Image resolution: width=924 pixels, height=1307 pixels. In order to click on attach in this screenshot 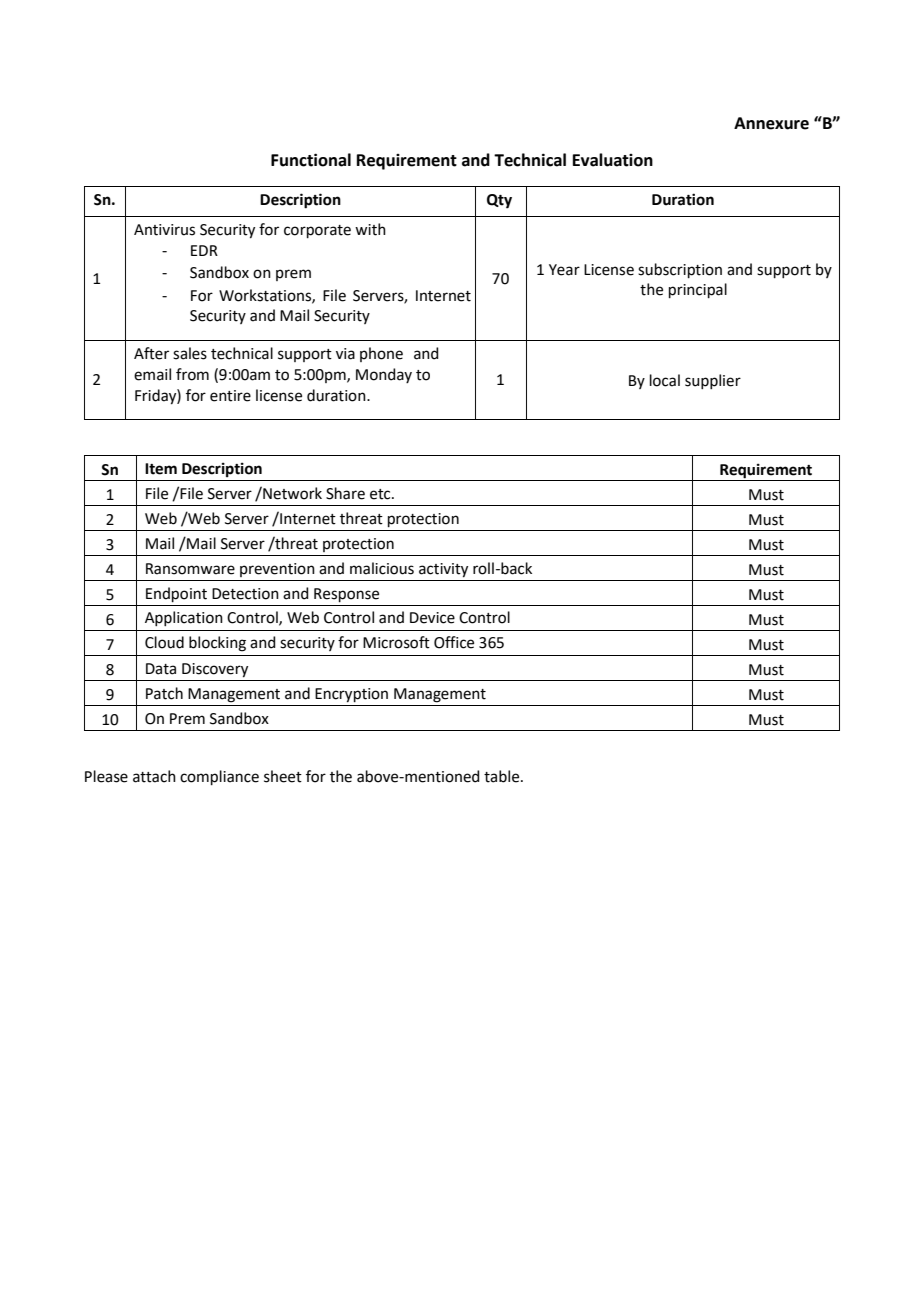, I will do `click(154, 776)`.
